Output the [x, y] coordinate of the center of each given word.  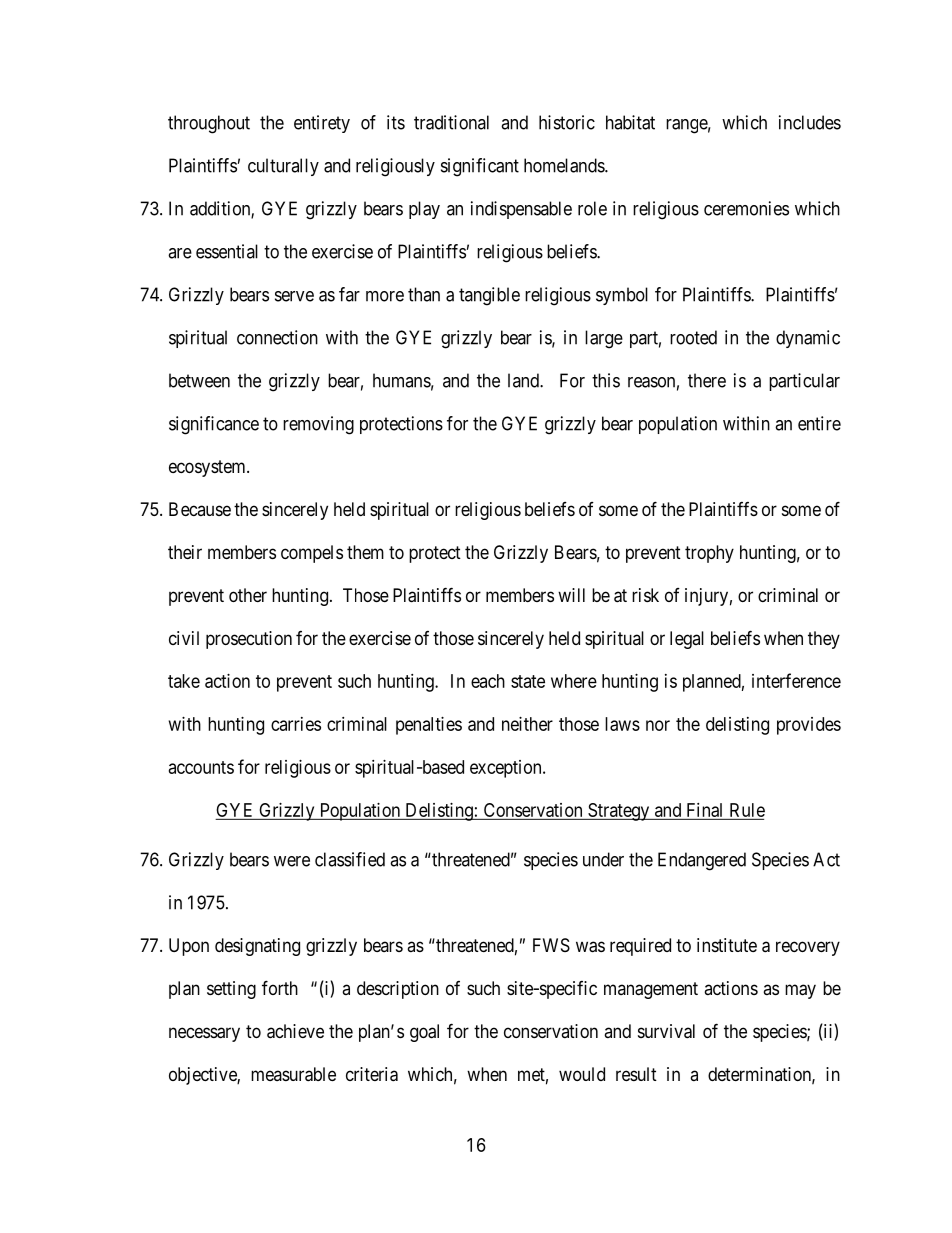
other [248, 595]
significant [480, 167]
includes [810, 122]
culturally [283, 167]
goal [424, 1033]
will [571, 595]
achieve [295, 1031]
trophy [709, 554]
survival [666, 1031]
